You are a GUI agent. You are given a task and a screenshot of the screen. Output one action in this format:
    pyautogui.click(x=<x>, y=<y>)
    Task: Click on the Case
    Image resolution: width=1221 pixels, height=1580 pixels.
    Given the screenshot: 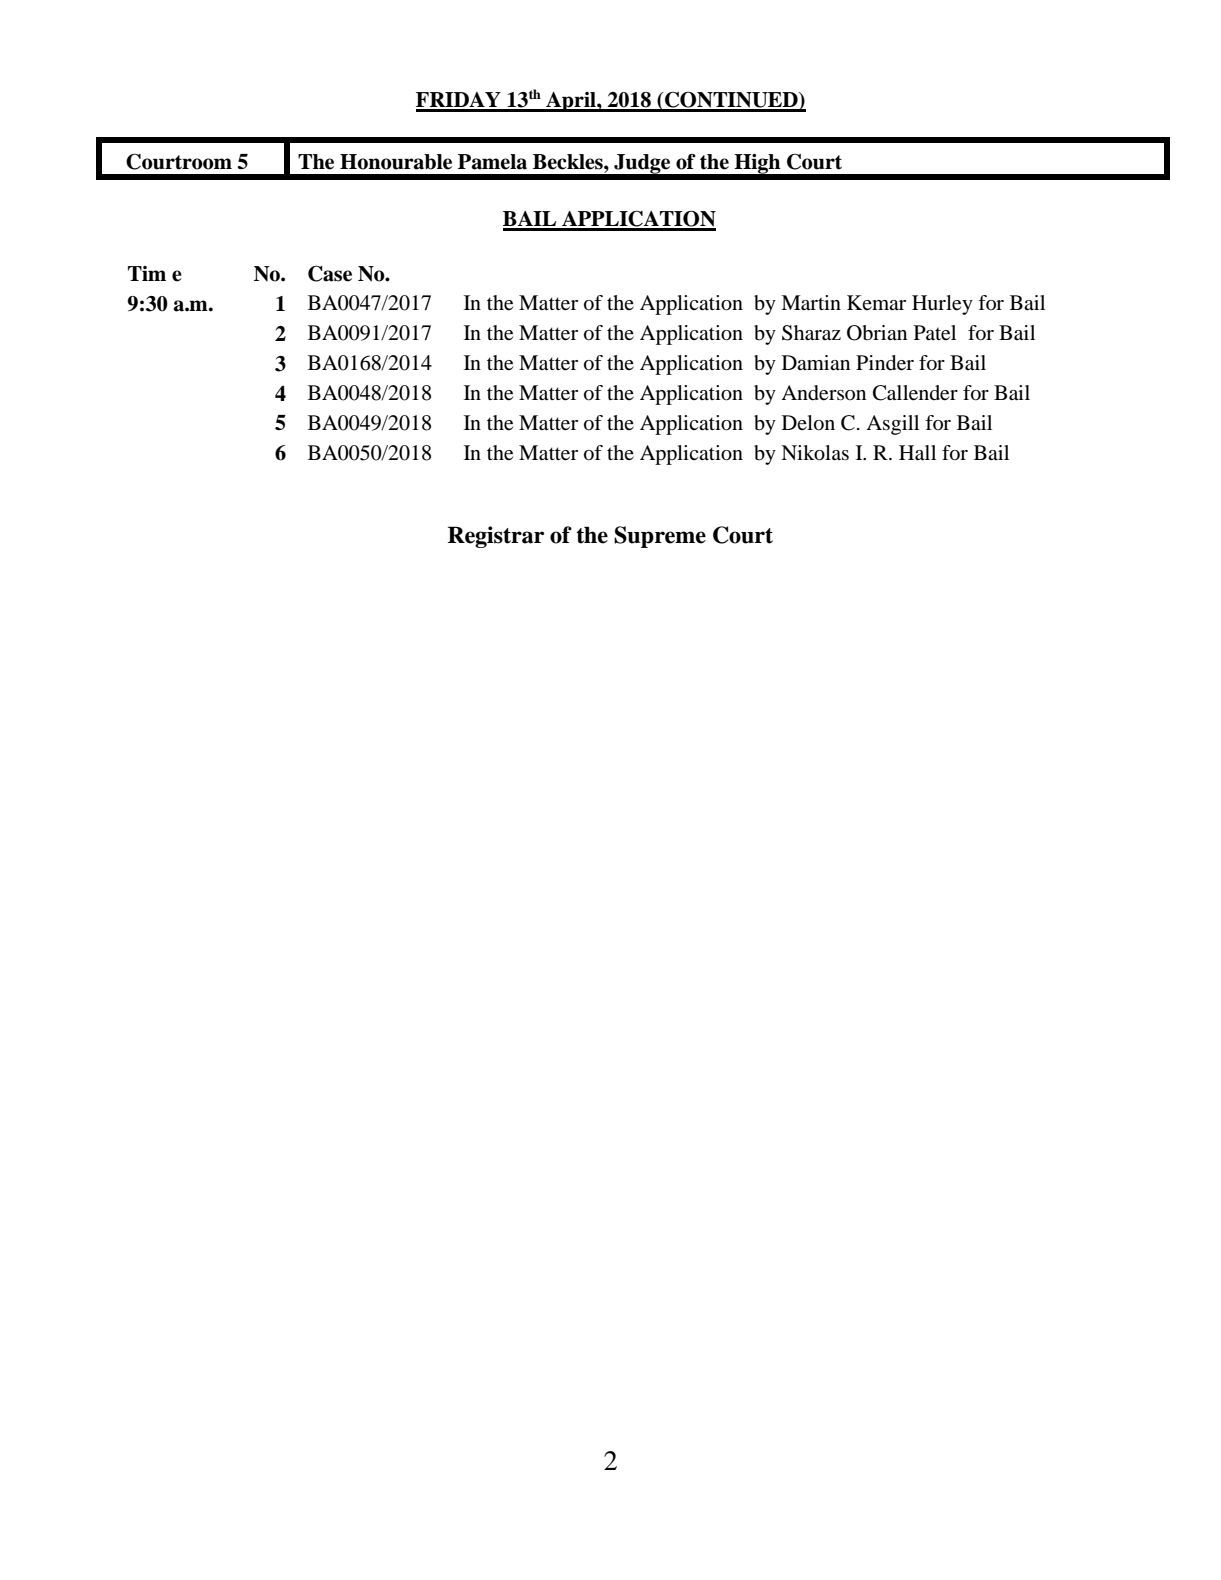 What is the action you would take?
    pyautogui.click(x=330, y=273)
